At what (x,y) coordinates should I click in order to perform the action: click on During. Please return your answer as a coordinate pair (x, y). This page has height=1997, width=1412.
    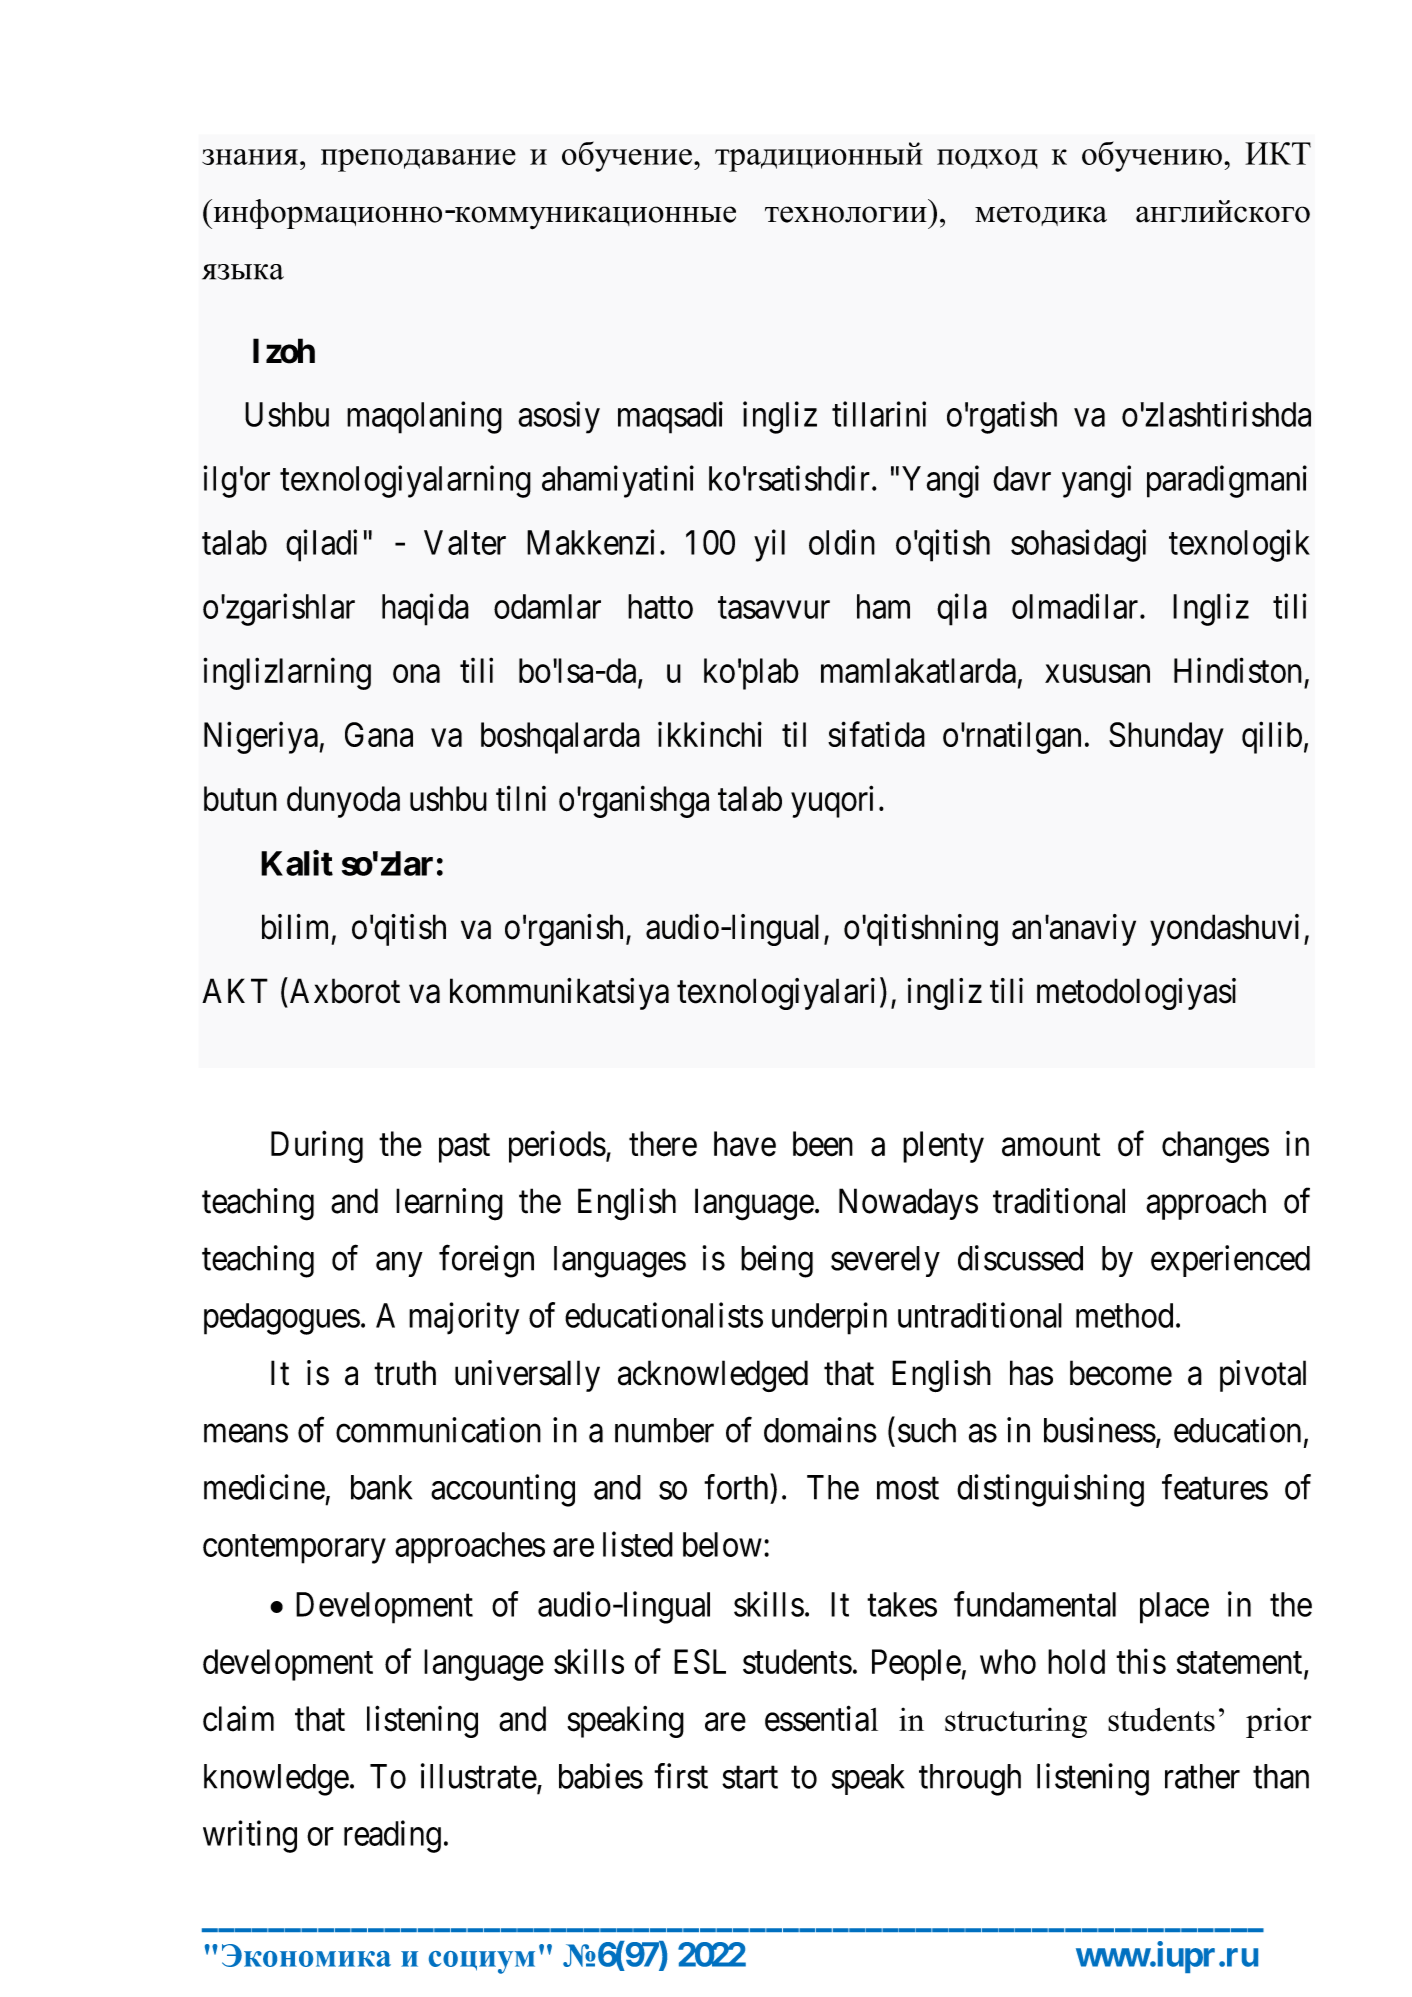
    Looking at the image, I should click on (317, 1147).
